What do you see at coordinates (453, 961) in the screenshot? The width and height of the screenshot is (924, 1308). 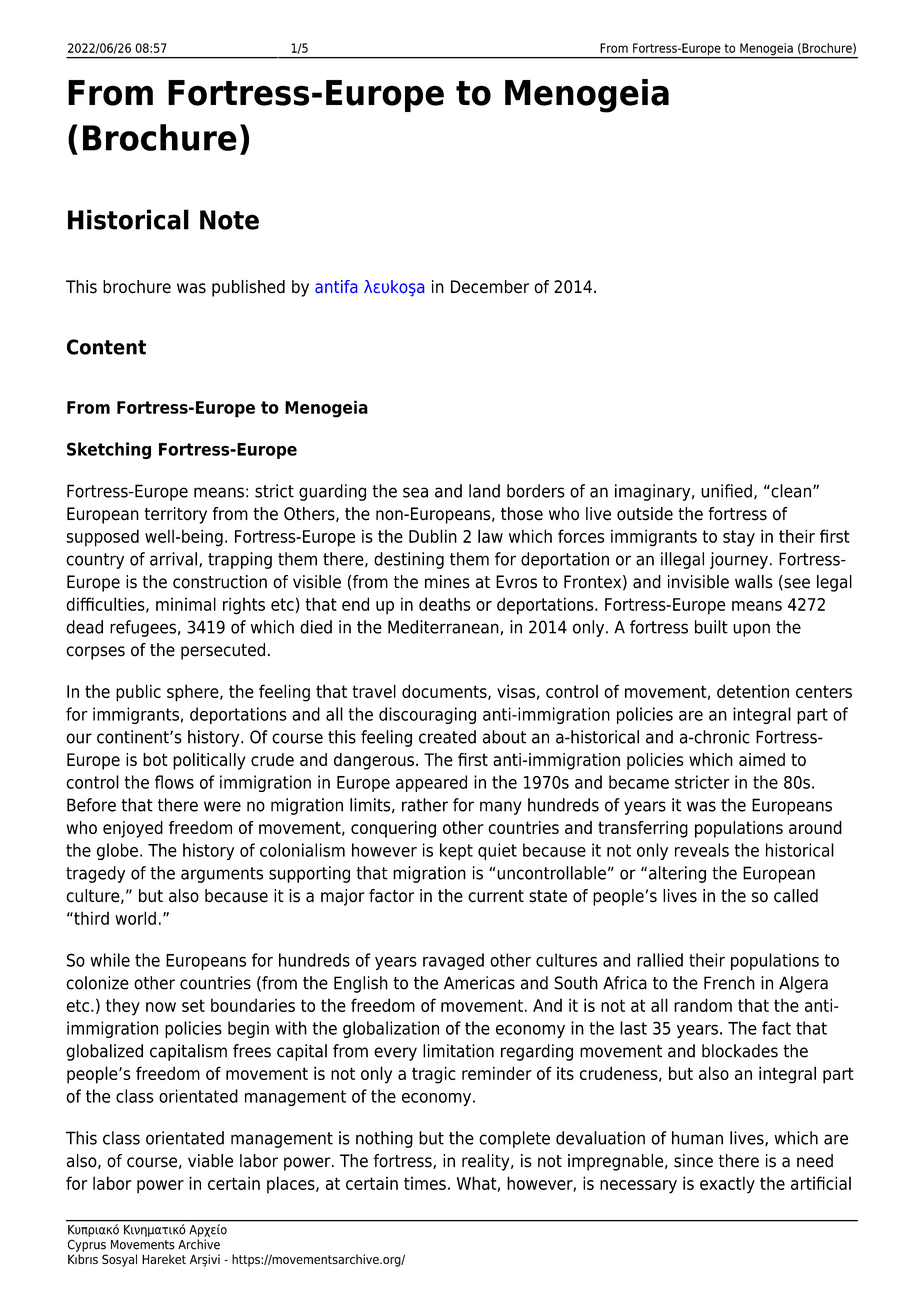 I see `ravaged` at bounding box center [453, 961].
